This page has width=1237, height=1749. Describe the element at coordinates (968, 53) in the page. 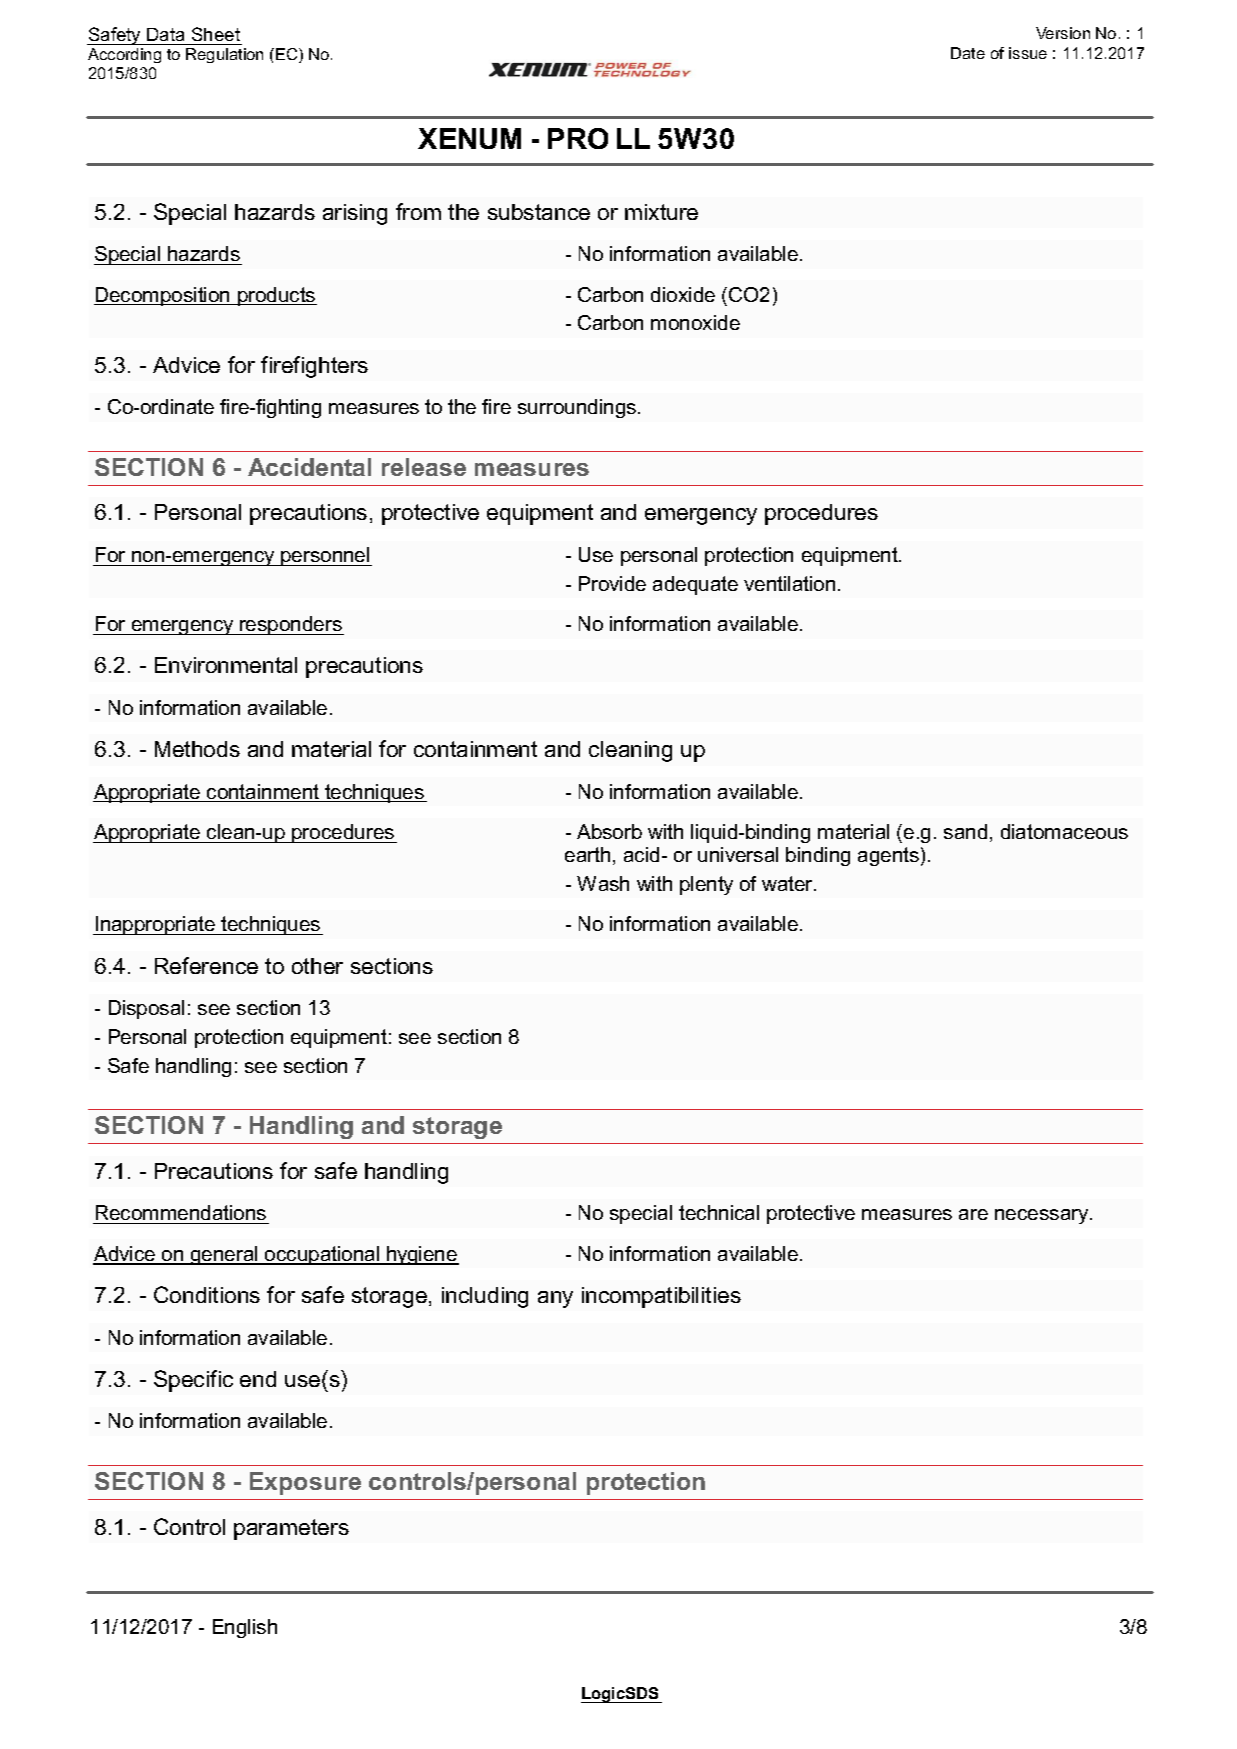

I see `Date` at that location.
